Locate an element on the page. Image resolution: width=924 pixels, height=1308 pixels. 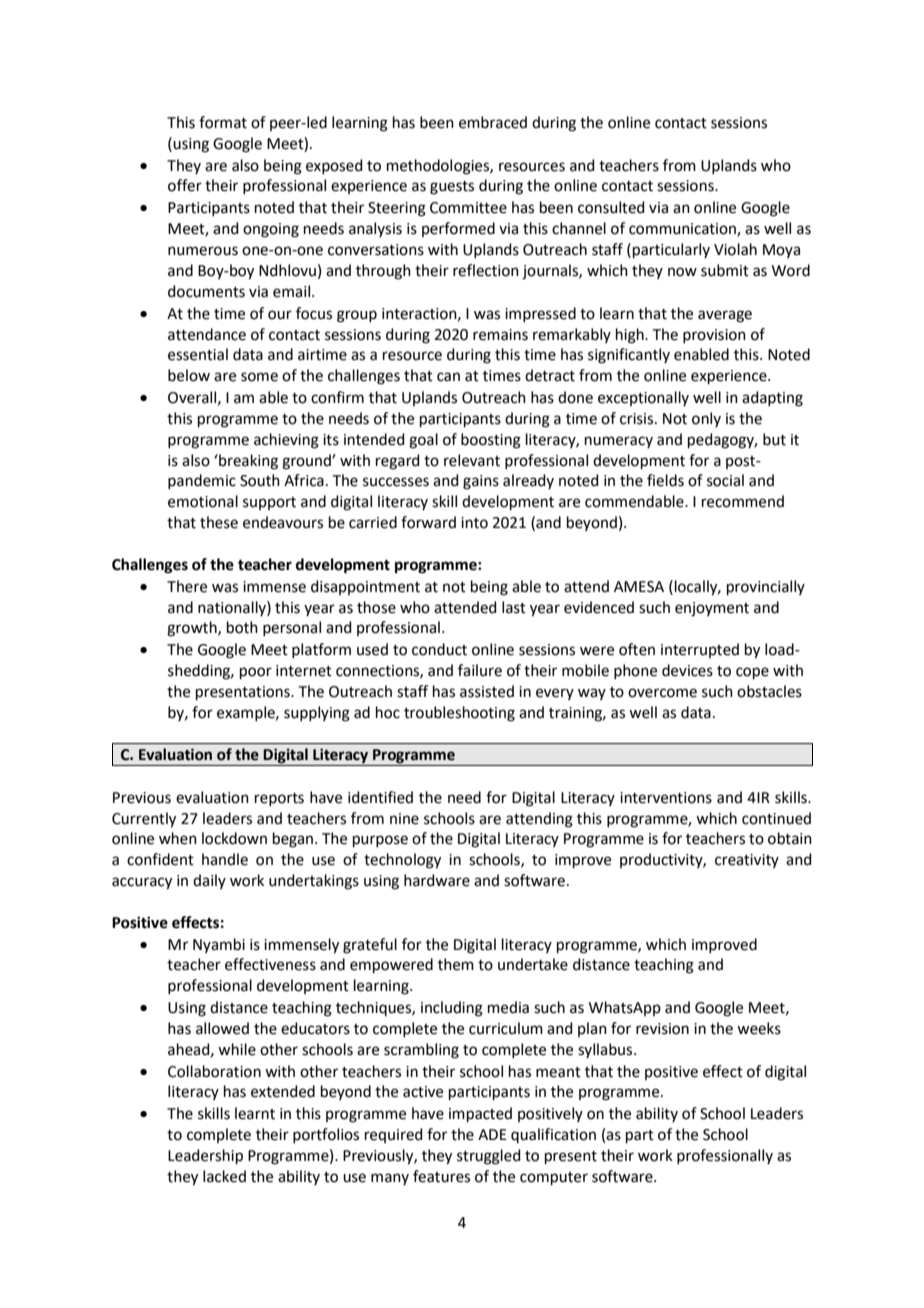
both is located at coordinates (242, 627).
